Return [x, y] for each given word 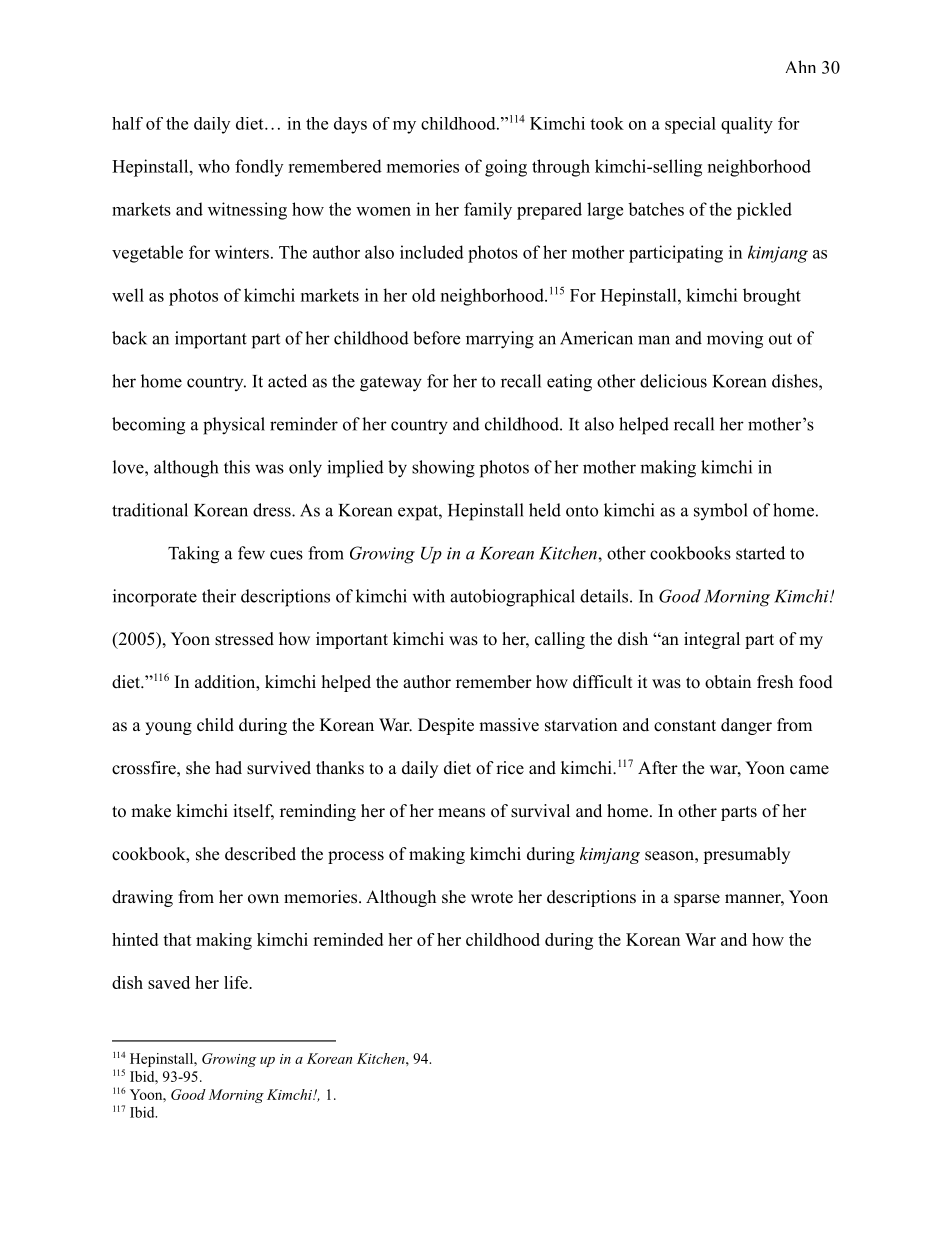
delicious [673, 381]
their [219, 596]
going [506, 168]
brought [772, 297]
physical [234, 426]
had [229, 768]
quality [747, 125]
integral [712, 640]
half [127, 123]
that [177, 939]
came [809, 770]
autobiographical [512, 598]
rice [510, 768]
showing [443, 469]
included [432, 252]
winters [242, 252]
